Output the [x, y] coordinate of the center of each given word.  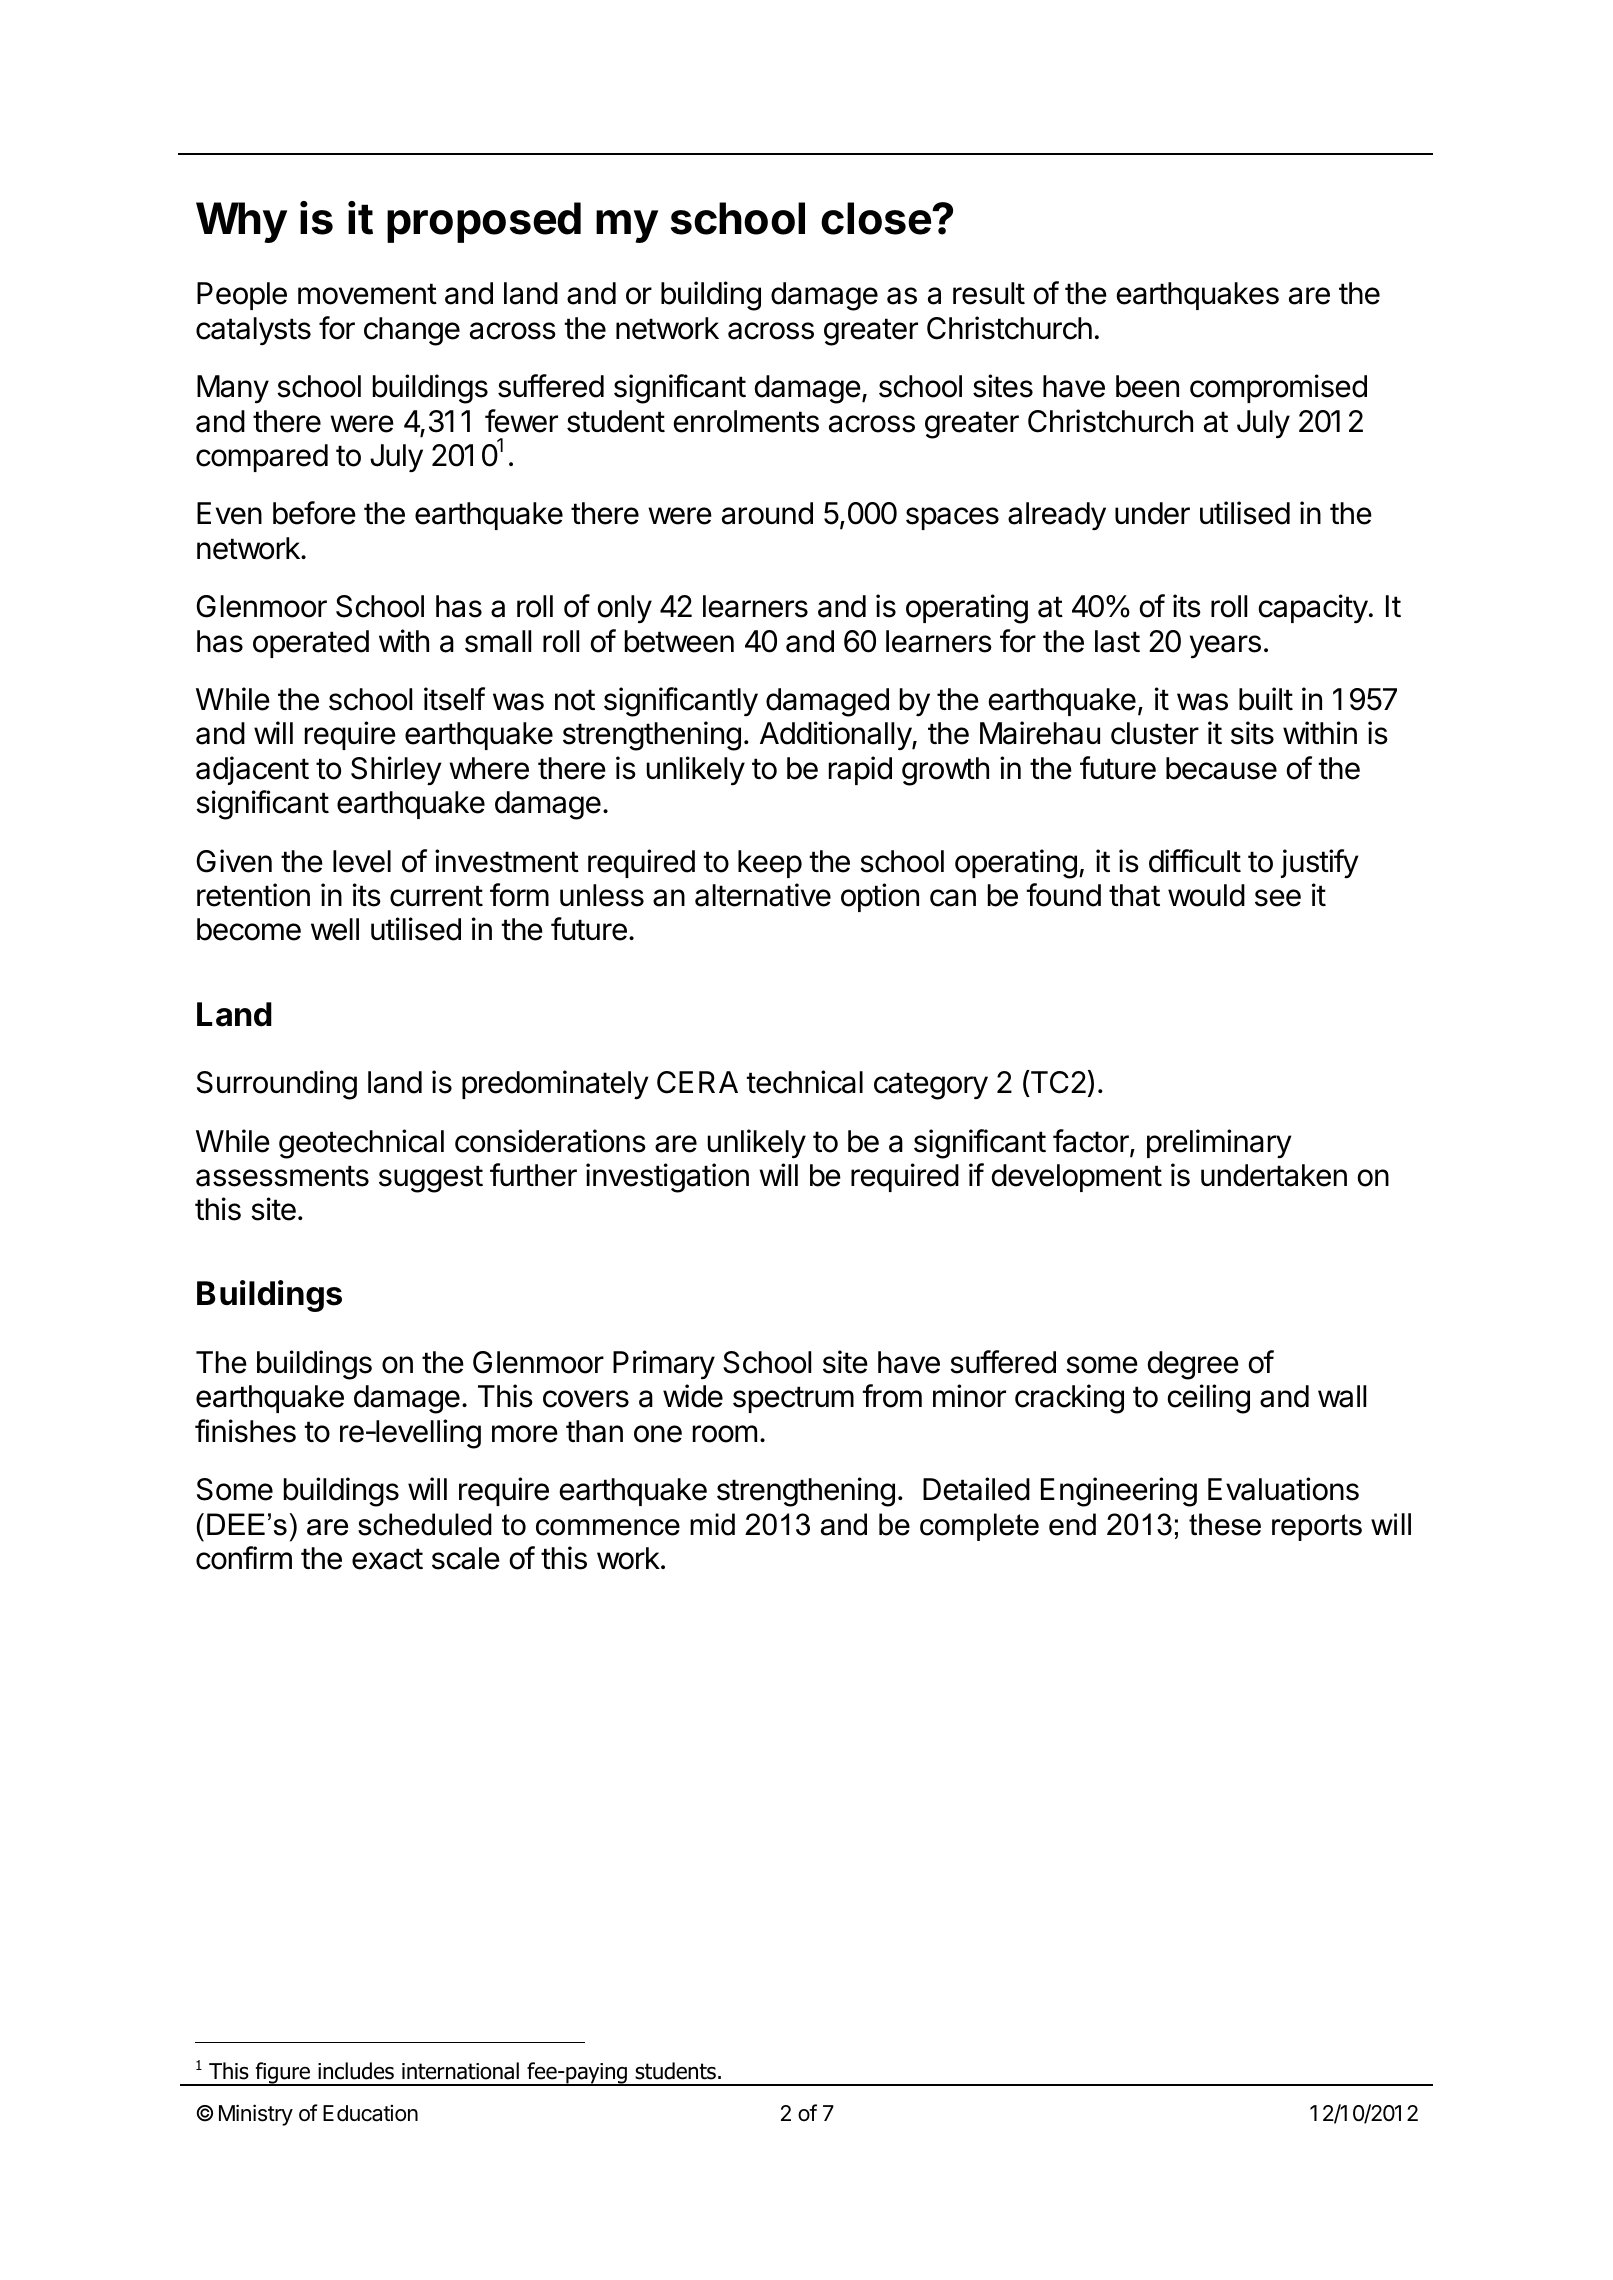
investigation [667, 1178]
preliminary [1219, 1143]
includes [356, 2071]
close [877, 218]
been [1147, 386]
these [1225, 1524]
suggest [431, 1179]
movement [367, 294]
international [460, 2071]
